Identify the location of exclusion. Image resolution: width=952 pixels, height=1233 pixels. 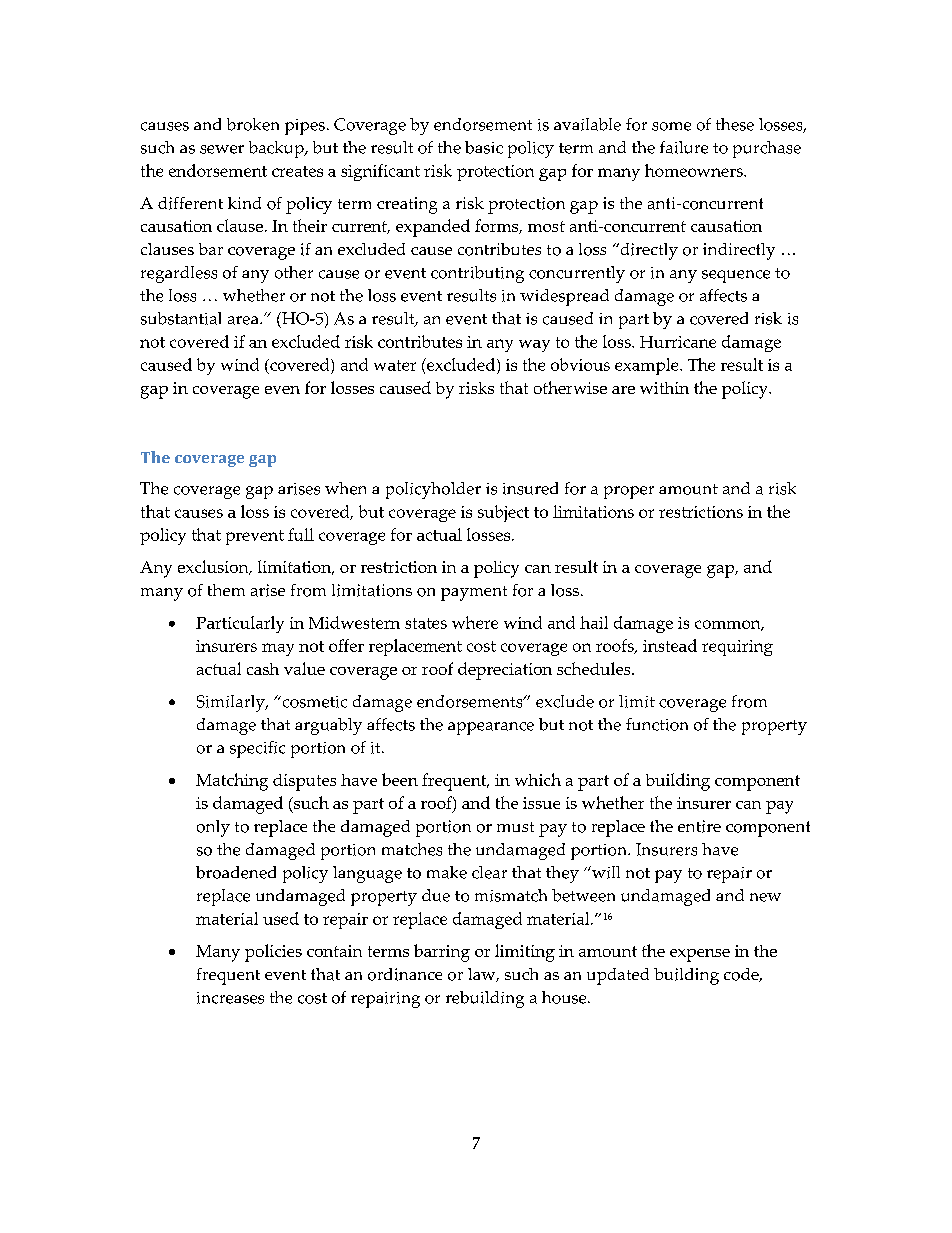
(214, 567).
